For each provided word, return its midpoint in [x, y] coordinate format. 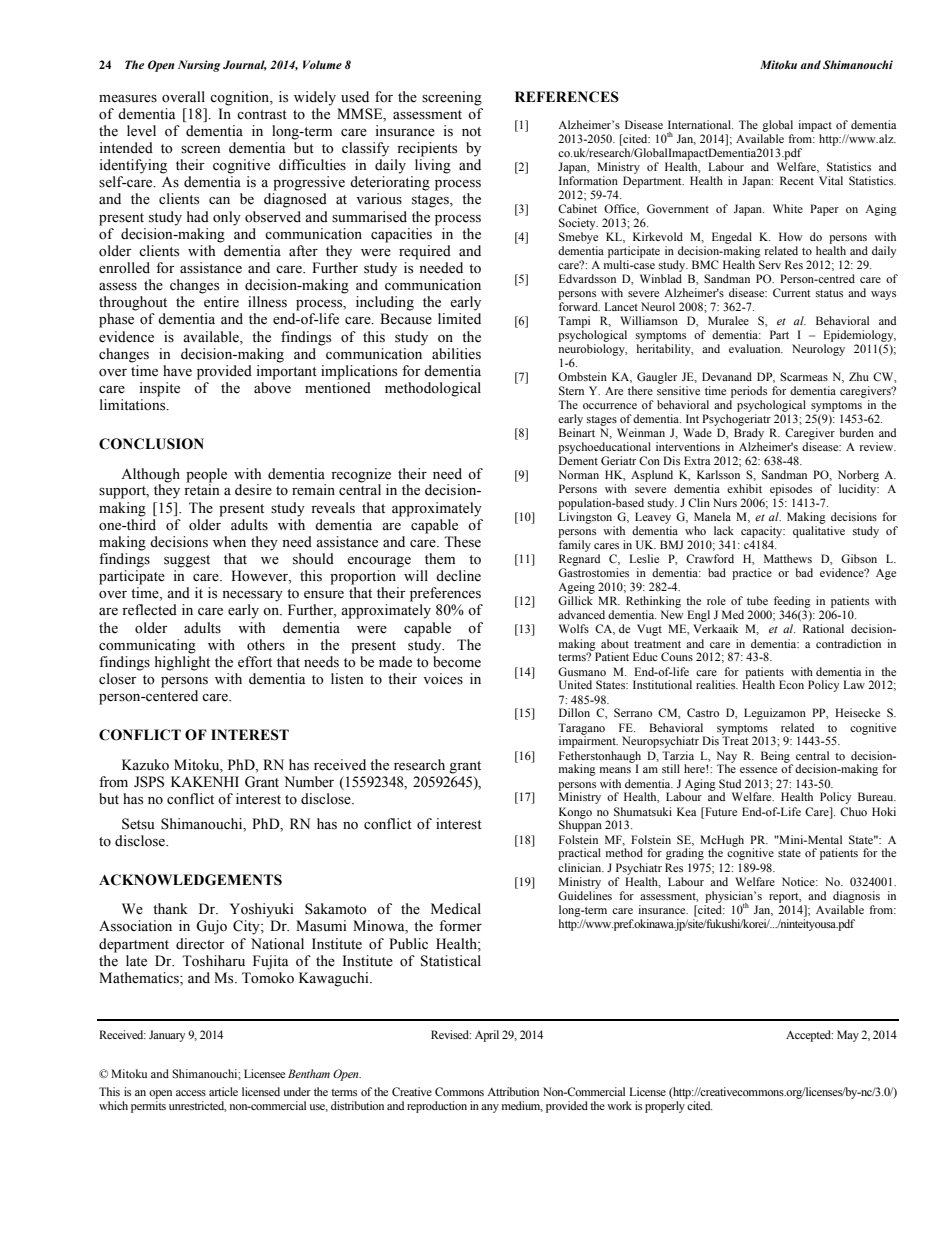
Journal [245, 65]
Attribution [513, 1091]
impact [815, 126]
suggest [187, 561]
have [177, 371]
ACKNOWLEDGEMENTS [190, 880]
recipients [427, 149]
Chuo [853, 811]
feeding [792, 602]
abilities [456, 354]
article [223, 1091]
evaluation [756, 348]
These [462, 542]
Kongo [575, 814]
